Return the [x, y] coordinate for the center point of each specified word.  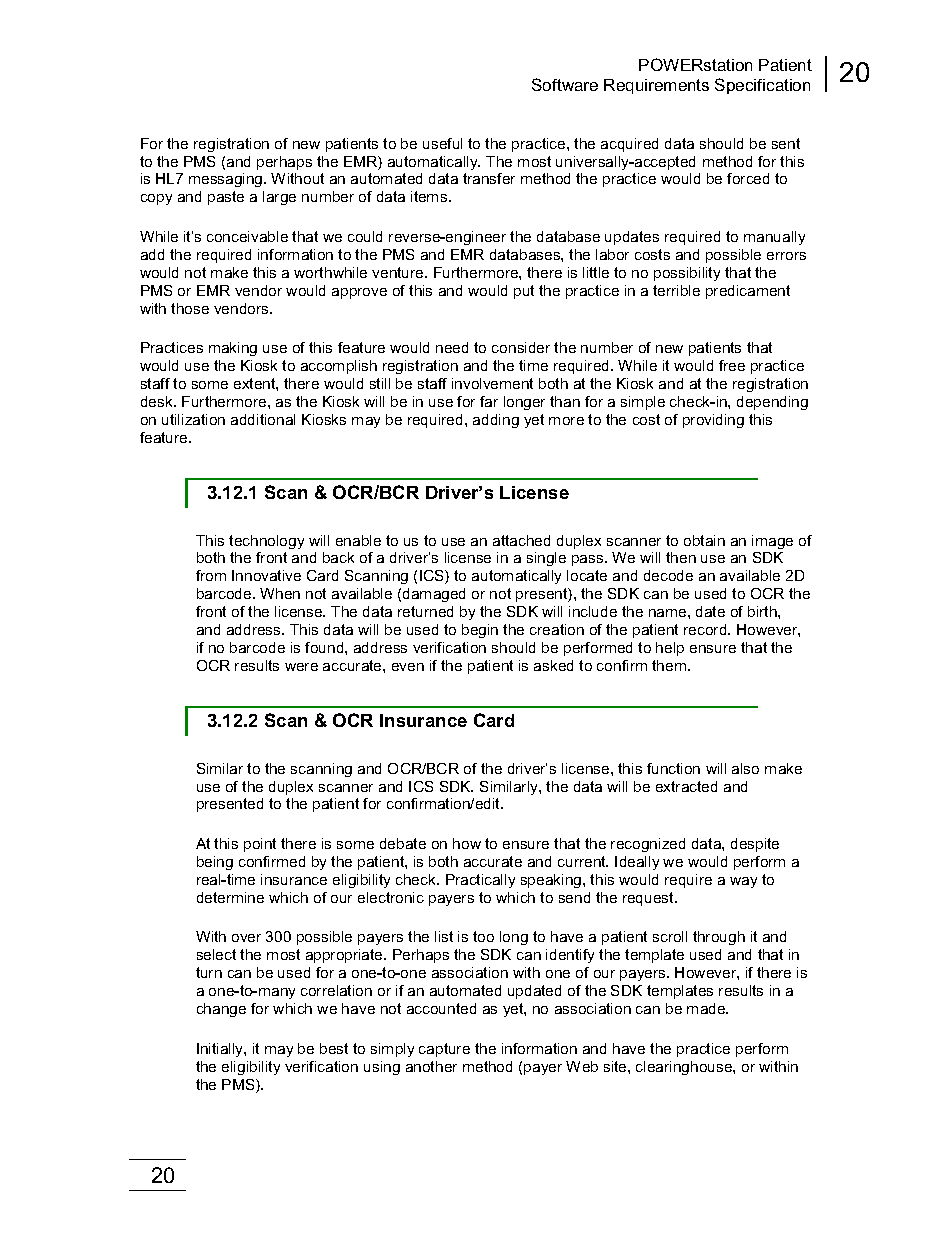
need [452, 347]
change [221, 1010]
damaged [434, 595]
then [681, 557]
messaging [227, 180]
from [211, 575]
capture [444, 1050]
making [233, 349]
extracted [686, 786]
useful [442, 143]
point [260, 845]
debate [403, 843]
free [732, 365]
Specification [762, 86]
